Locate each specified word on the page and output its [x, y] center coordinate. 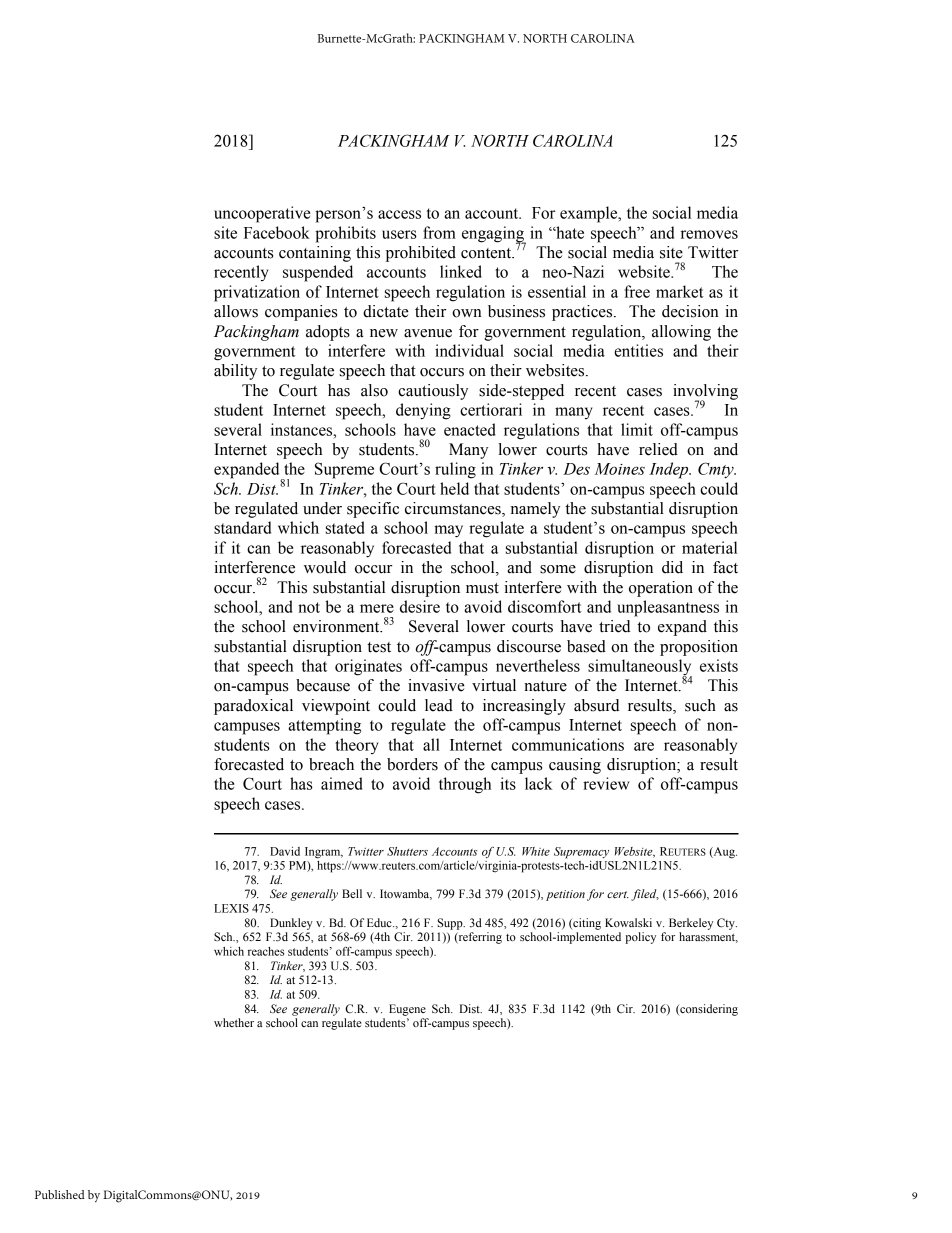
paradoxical [253, 707]
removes [709, 234]
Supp [451, 924]
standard [242, 527]
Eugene [407, 1010]
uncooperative [262, 214]
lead [439, 705]
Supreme [344, 470]
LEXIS [231, 908]
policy [641, 938]
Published [60, 1194]
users [399, 234]
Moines [619, 469]
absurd [597, 705]
